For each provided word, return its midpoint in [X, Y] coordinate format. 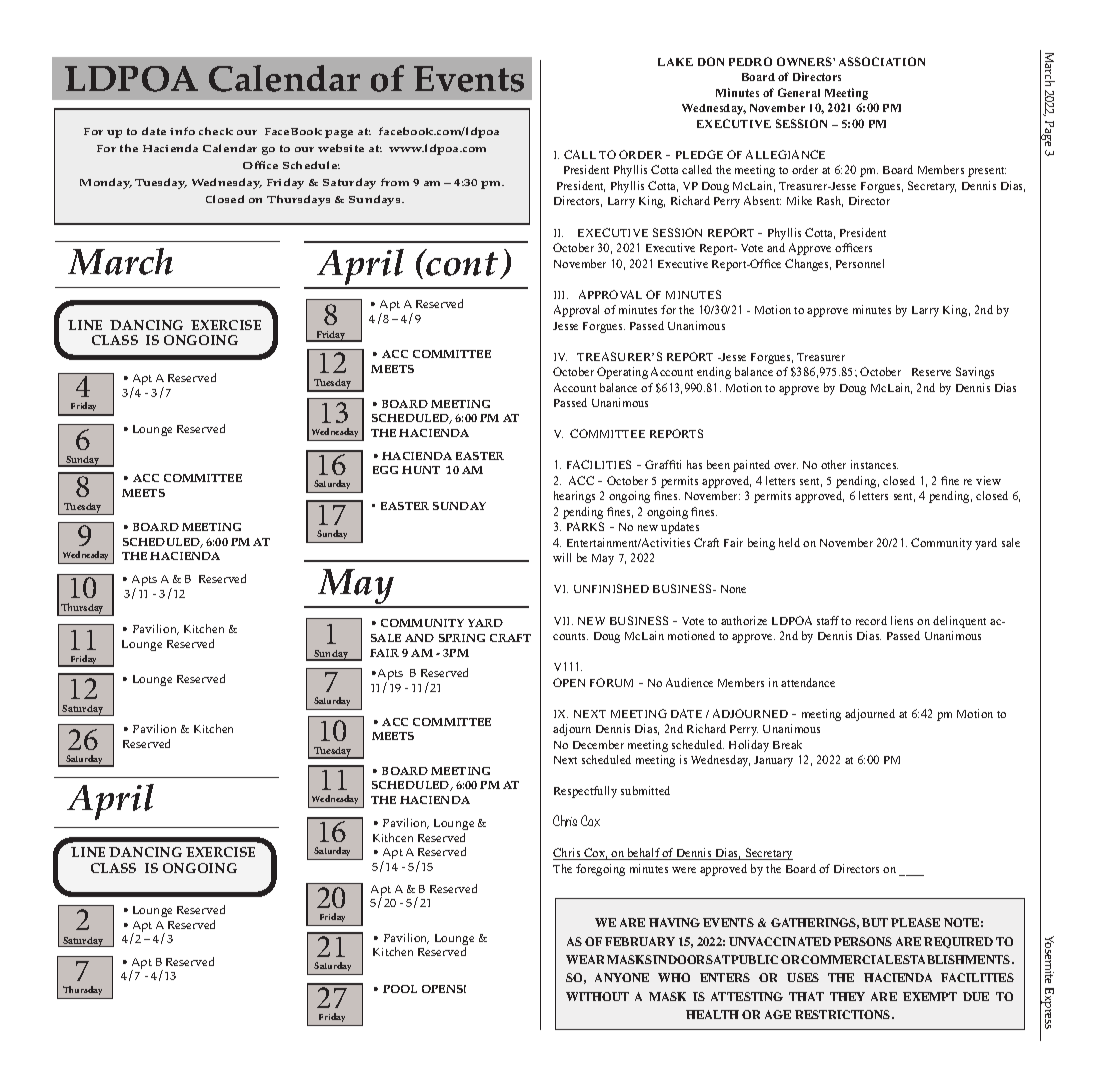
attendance [808, 682]
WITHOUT [597, 996]
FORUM [611, 682]
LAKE [675, 62]
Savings [975, 373]
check [216, 131]
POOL [400, 989]
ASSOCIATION [882, 61]
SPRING [462, 638]
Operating [622, 373]
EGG [385, 470]
